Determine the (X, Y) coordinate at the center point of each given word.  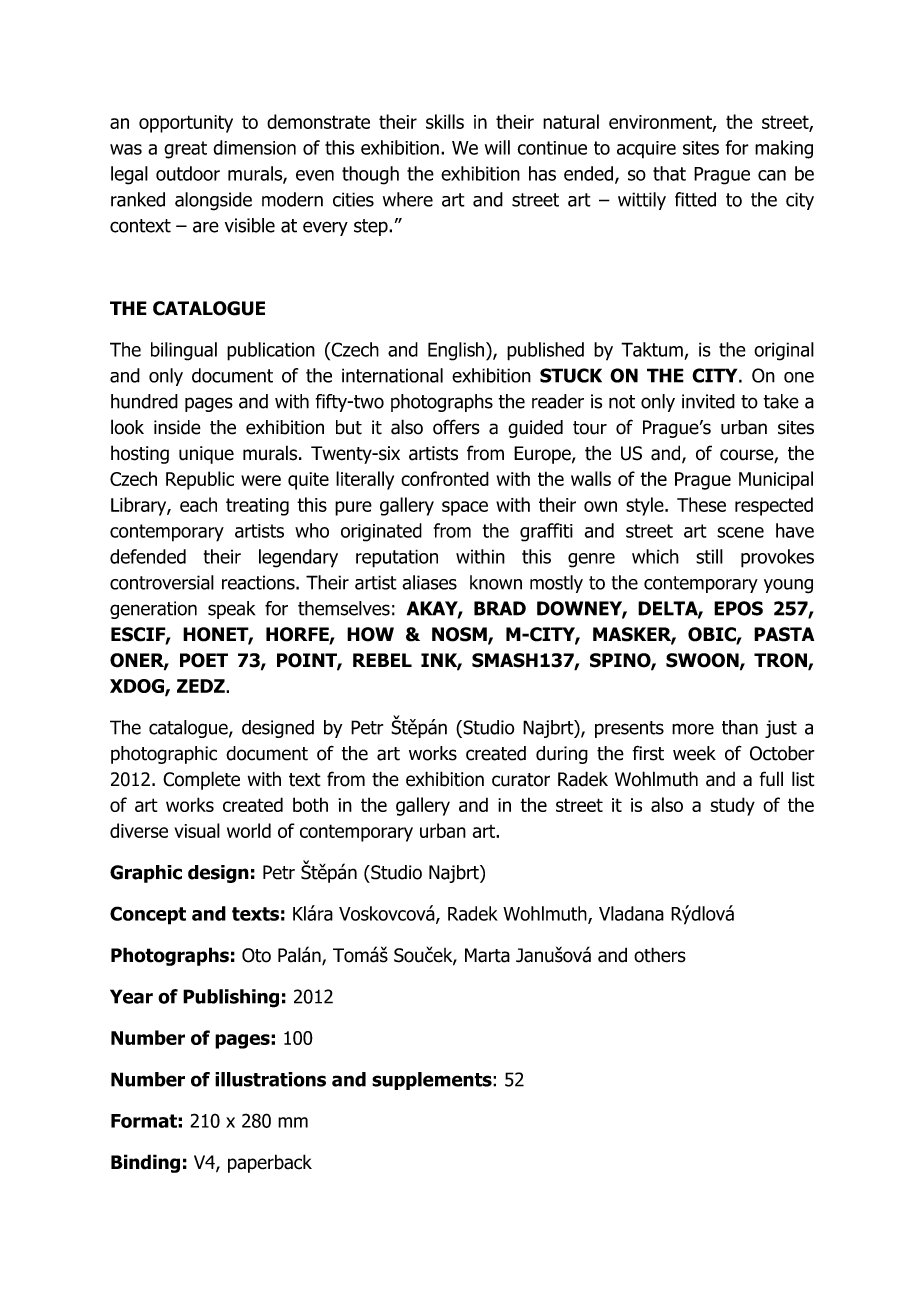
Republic (200, 480)
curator (521, 780)
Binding (145, 1163)
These (701, 504)
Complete (201, 780)
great (185, 150)
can (772, 175)
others (660, 955)
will (497, 147)
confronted (445, 478)
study (732, 806)
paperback (270, 1163)
